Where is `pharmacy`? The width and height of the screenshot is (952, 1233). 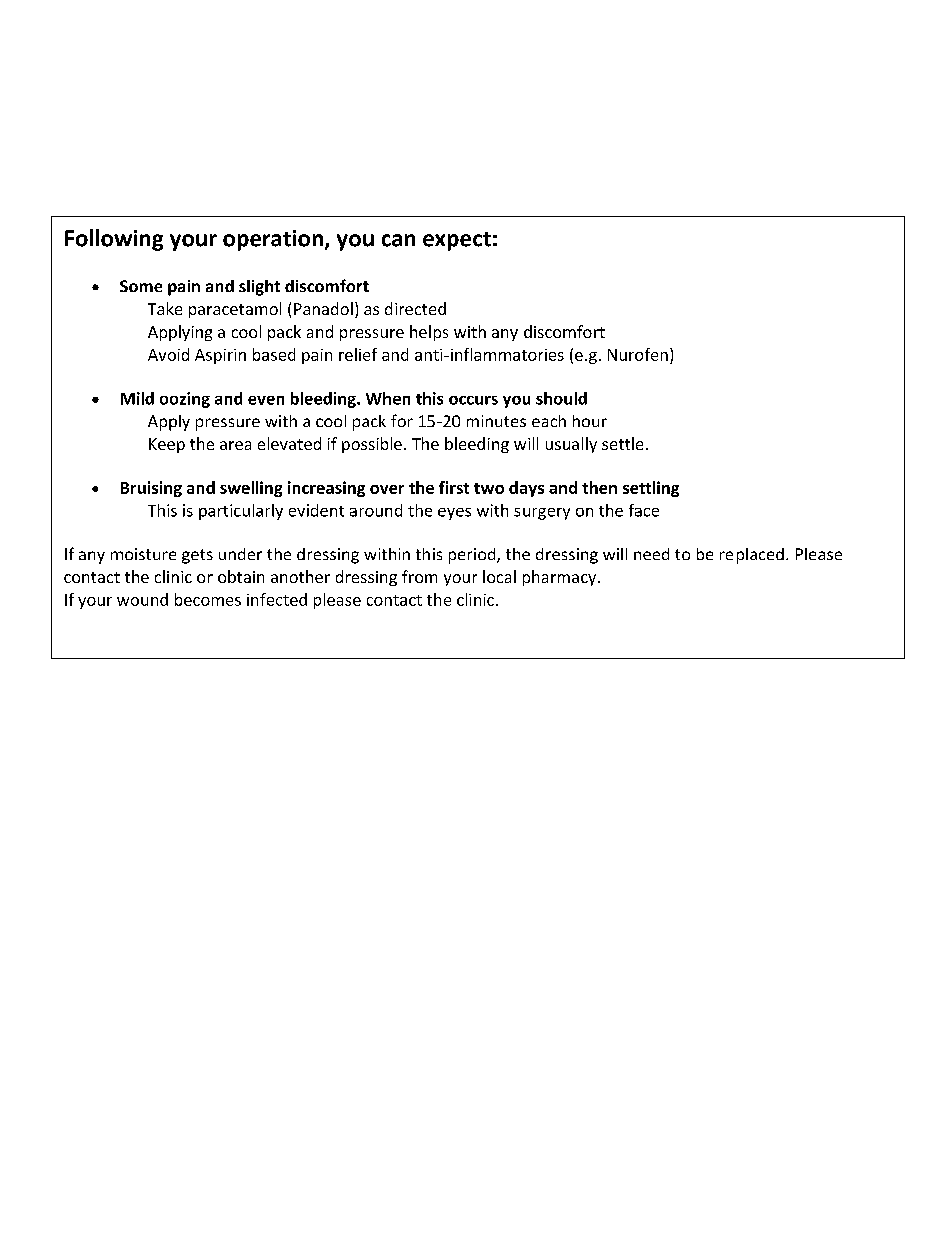
pharmacy is located at coordinates (561, 578).
